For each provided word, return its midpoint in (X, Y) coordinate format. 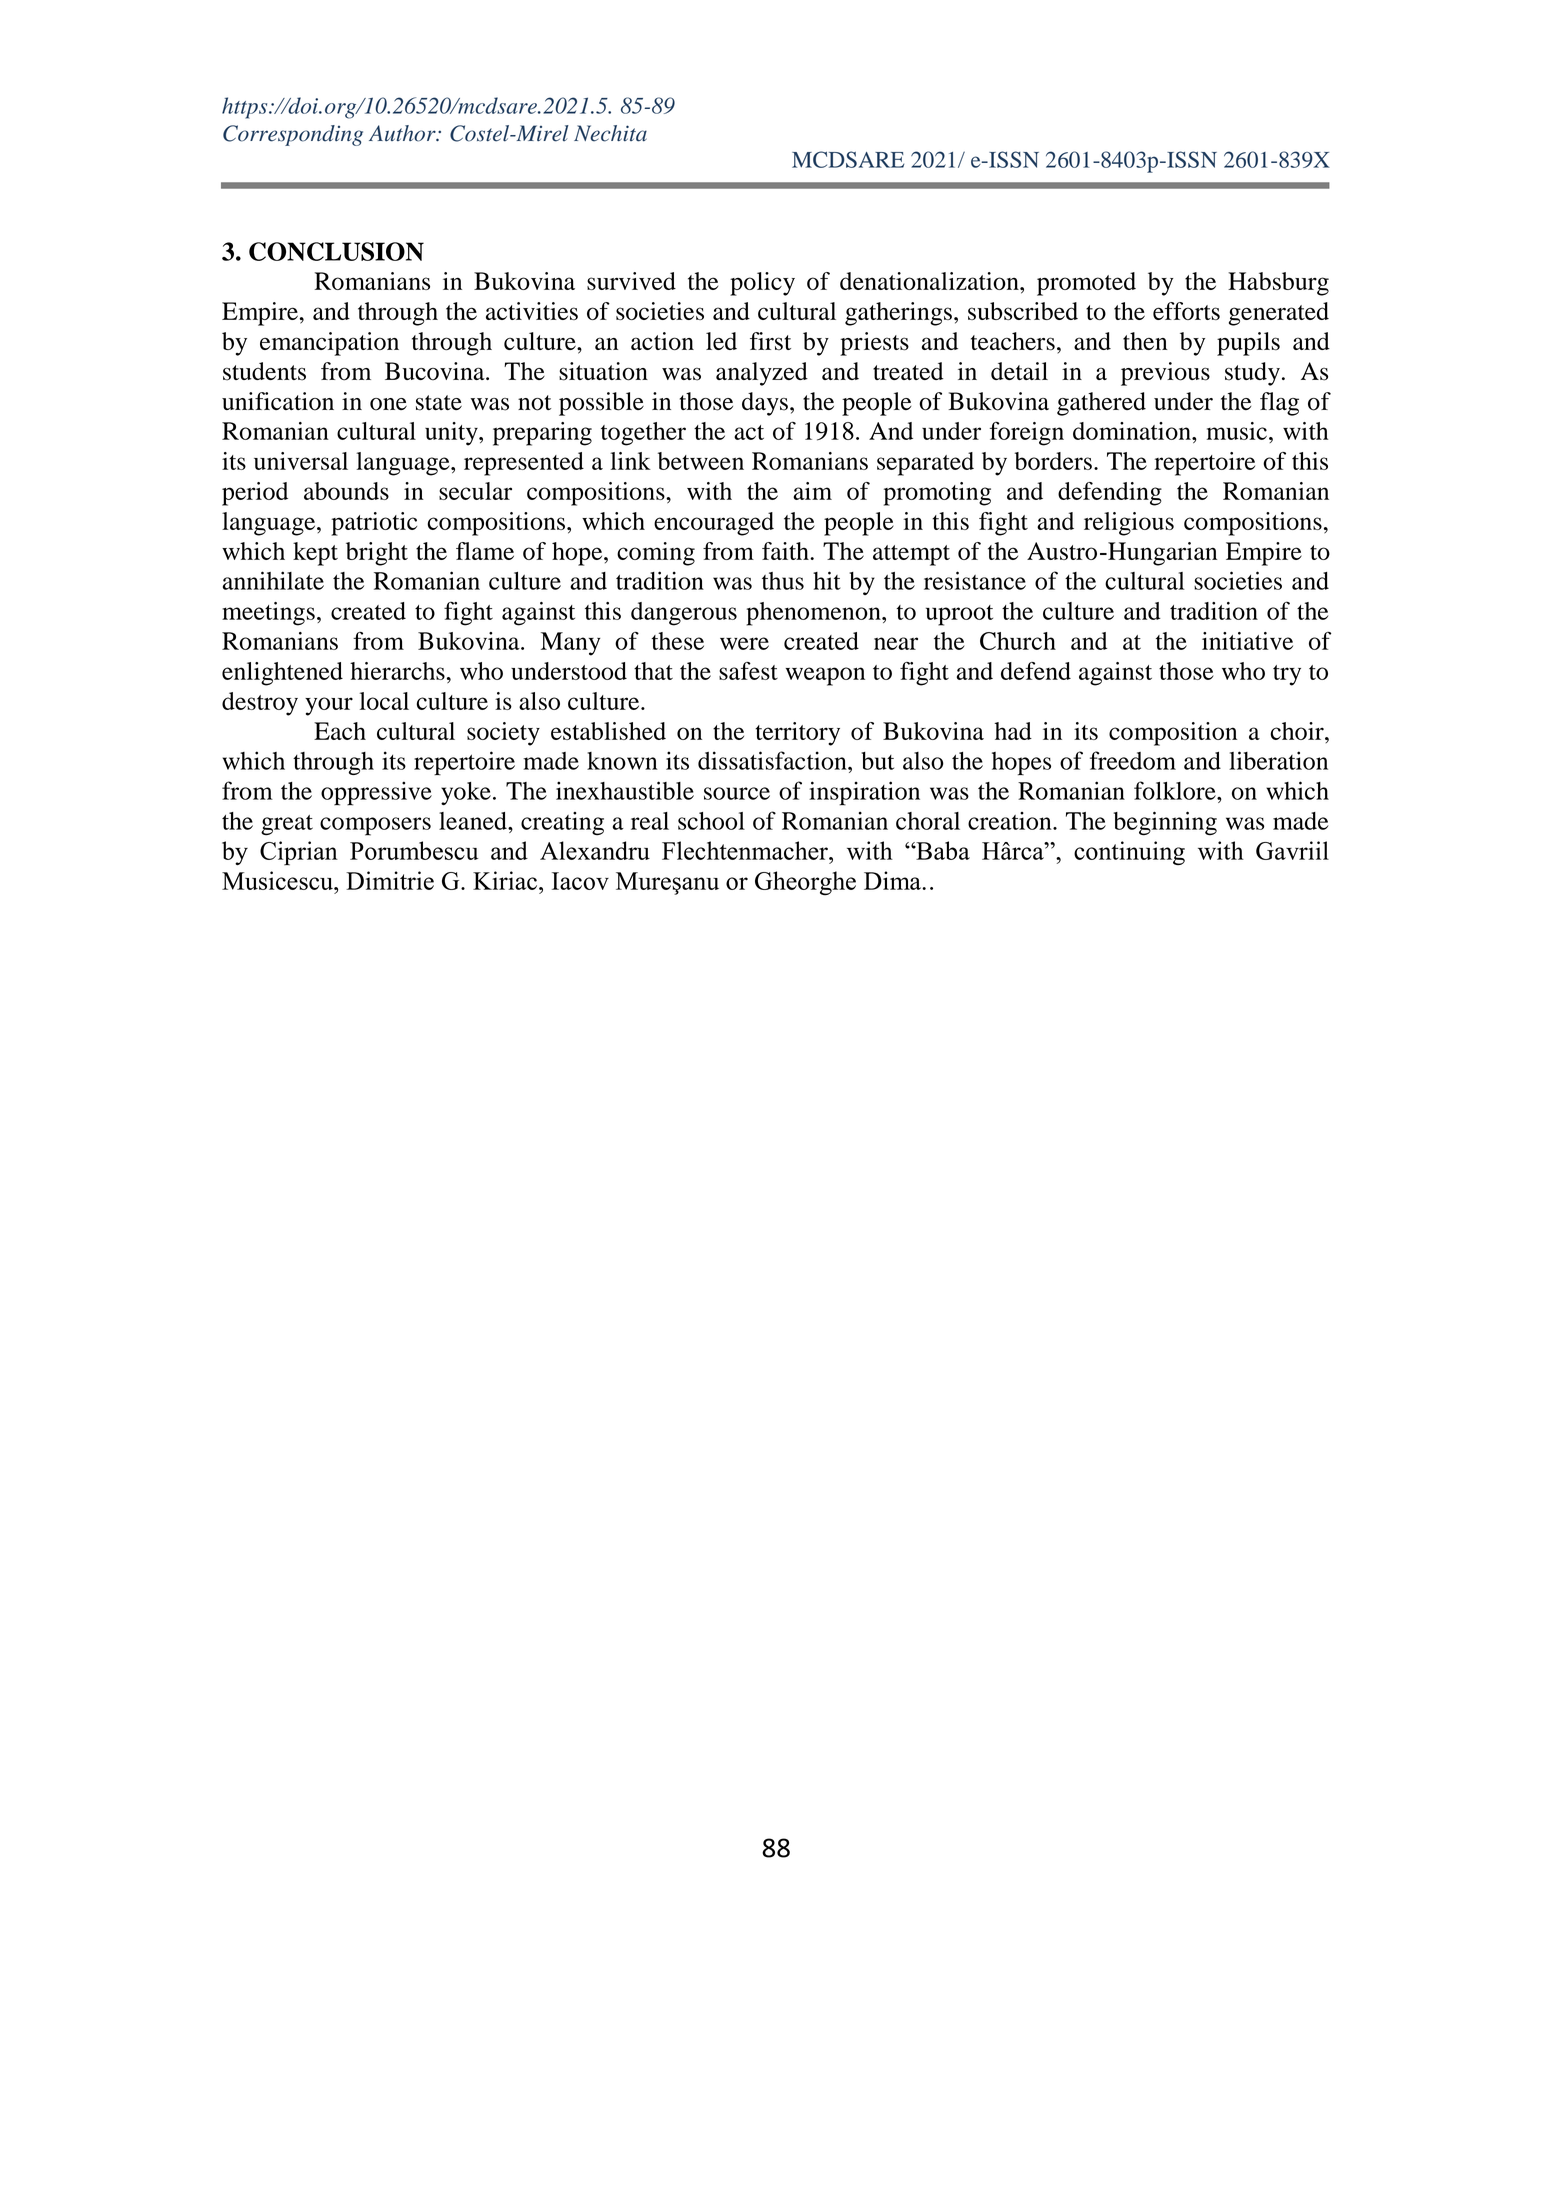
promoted (1086, 284)
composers (375, 826)
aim (812, 491)
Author (403, 133)
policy (762, 284)
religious (1129, 524)
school (711, 821)
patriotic (374, 524)
